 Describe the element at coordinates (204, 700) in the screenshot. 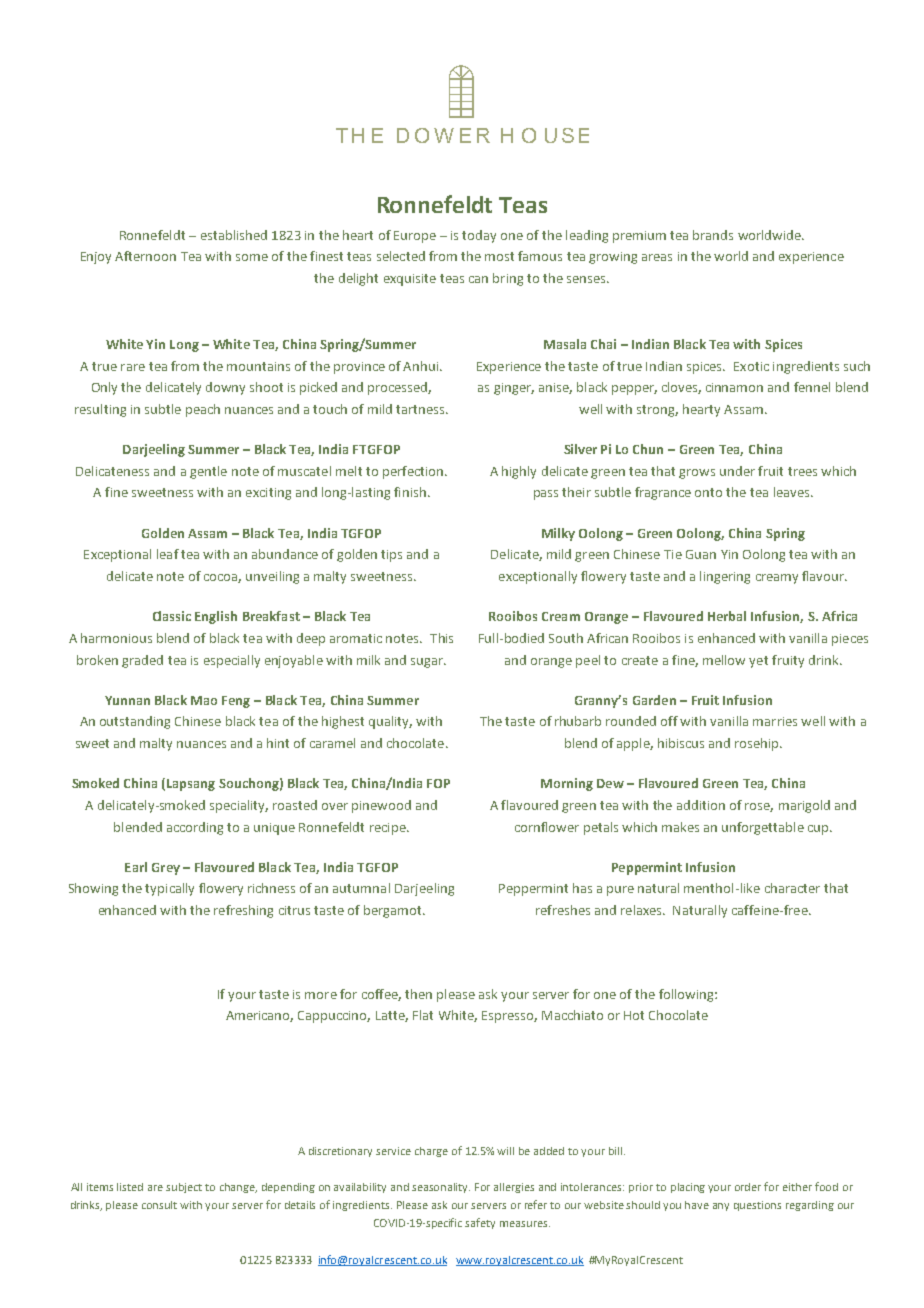

I see `Mao` at that location.
